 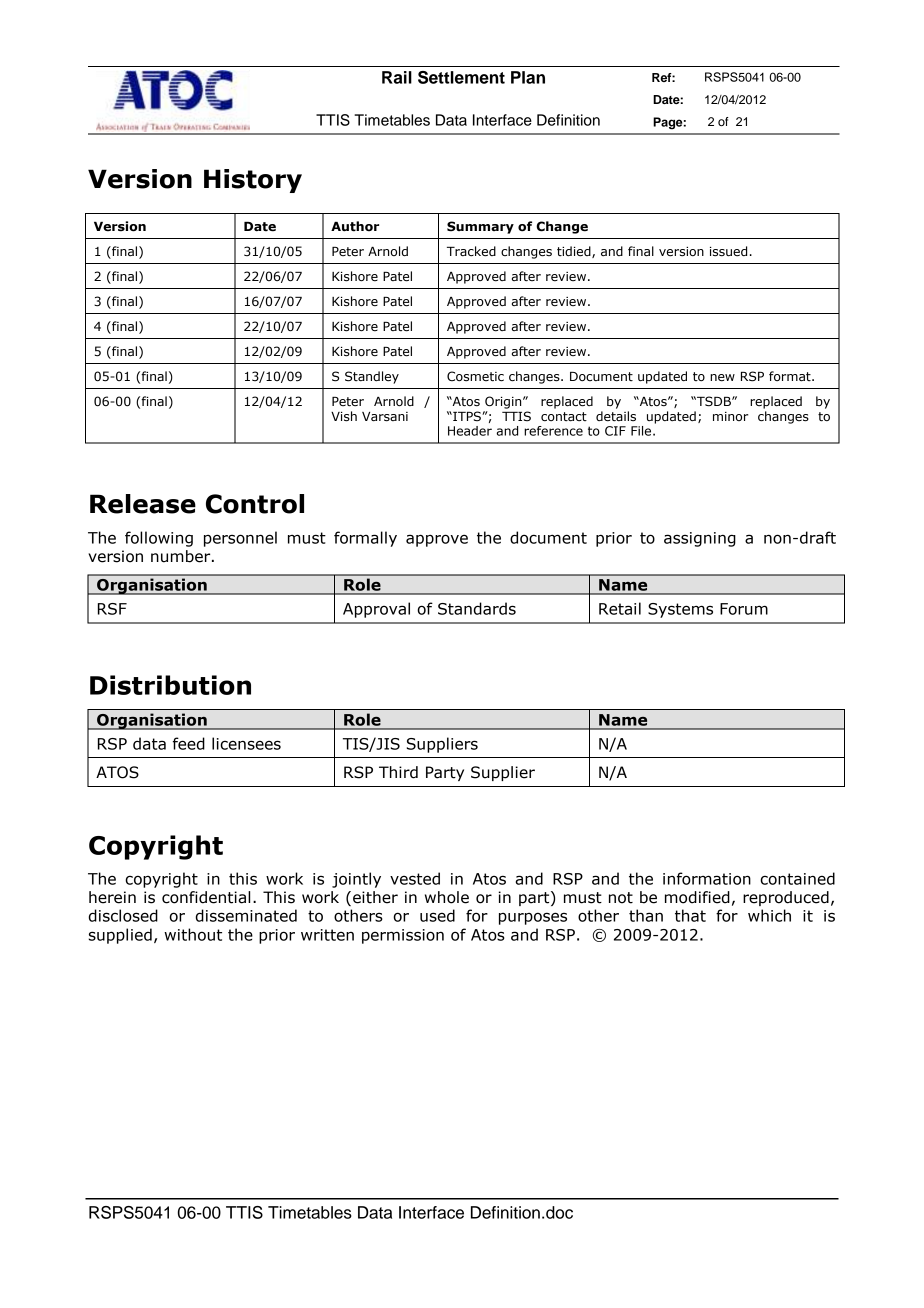 I want to click on Tracked, so click(x=471, y=251).
